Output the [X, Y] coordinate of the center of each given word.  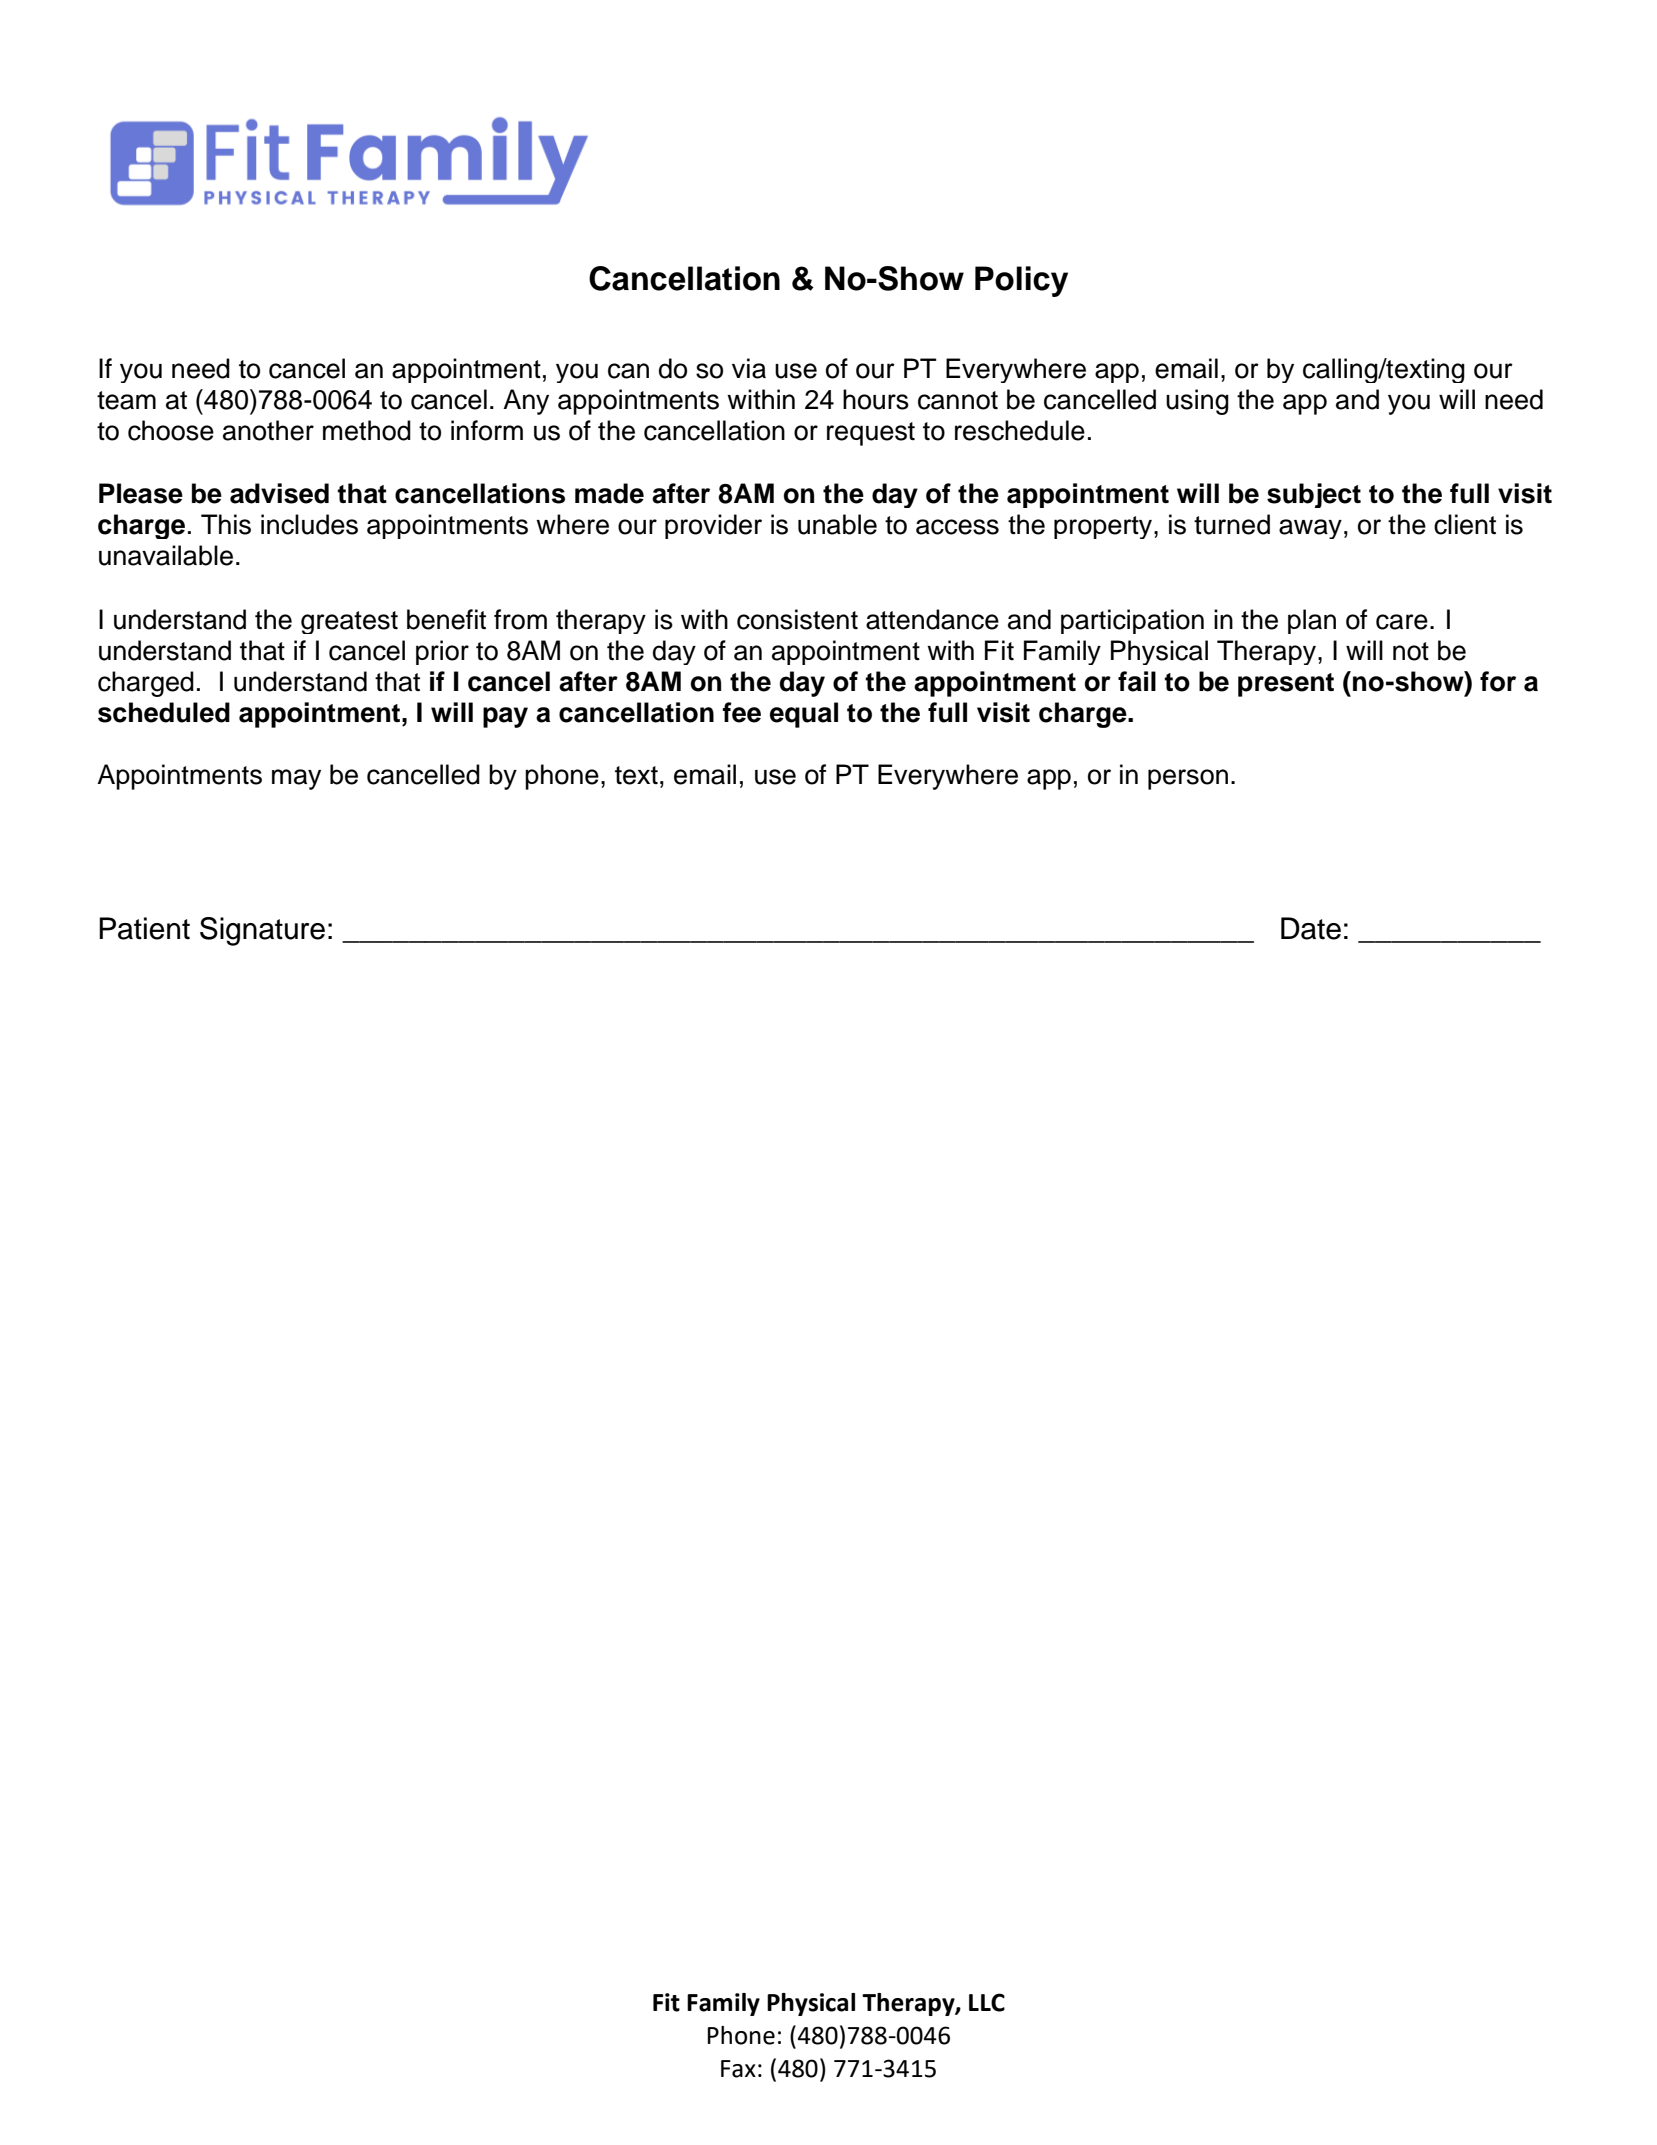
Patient [144, 928]
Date [1311, 928]
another [268, 430]
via [749, 368]
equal [804, 715]
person [1188, 779]
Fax [738, 2069]
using [1197, 402]
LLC [987, 2002]
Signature [262, 931]
